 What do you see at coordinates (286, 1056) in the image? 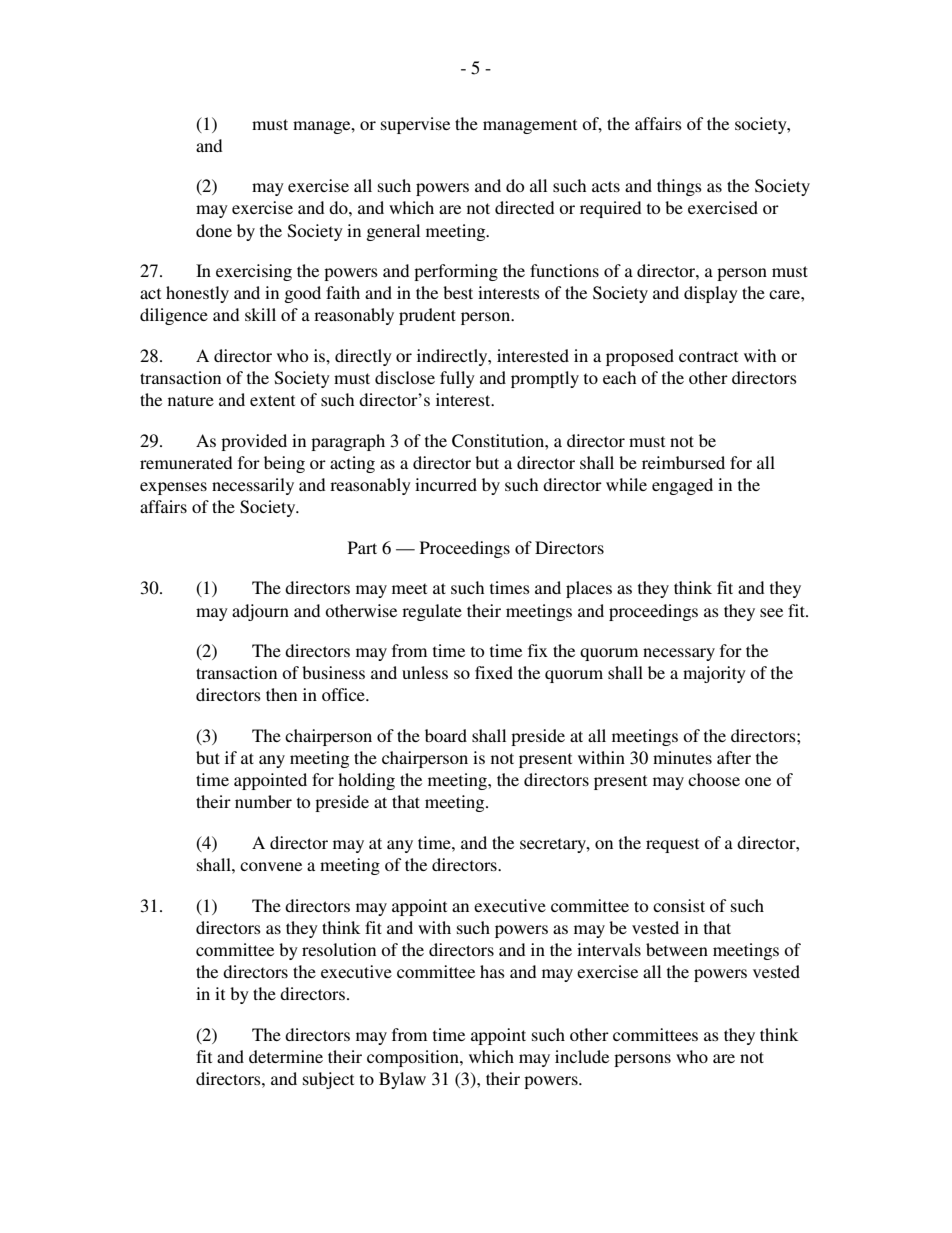
I see `determine` at bounding box center [286, 1056].
